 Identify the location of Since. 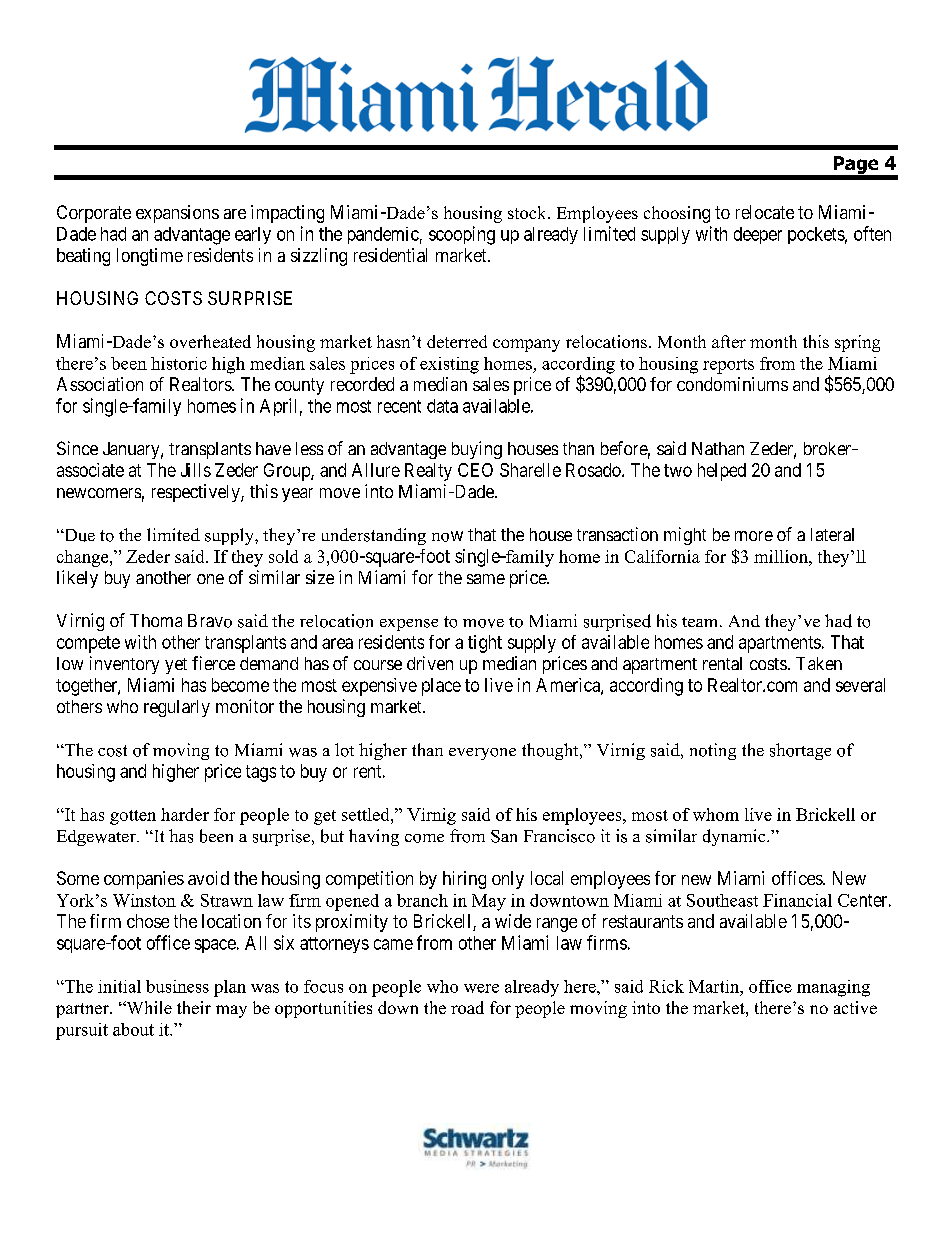
(77, 448).
